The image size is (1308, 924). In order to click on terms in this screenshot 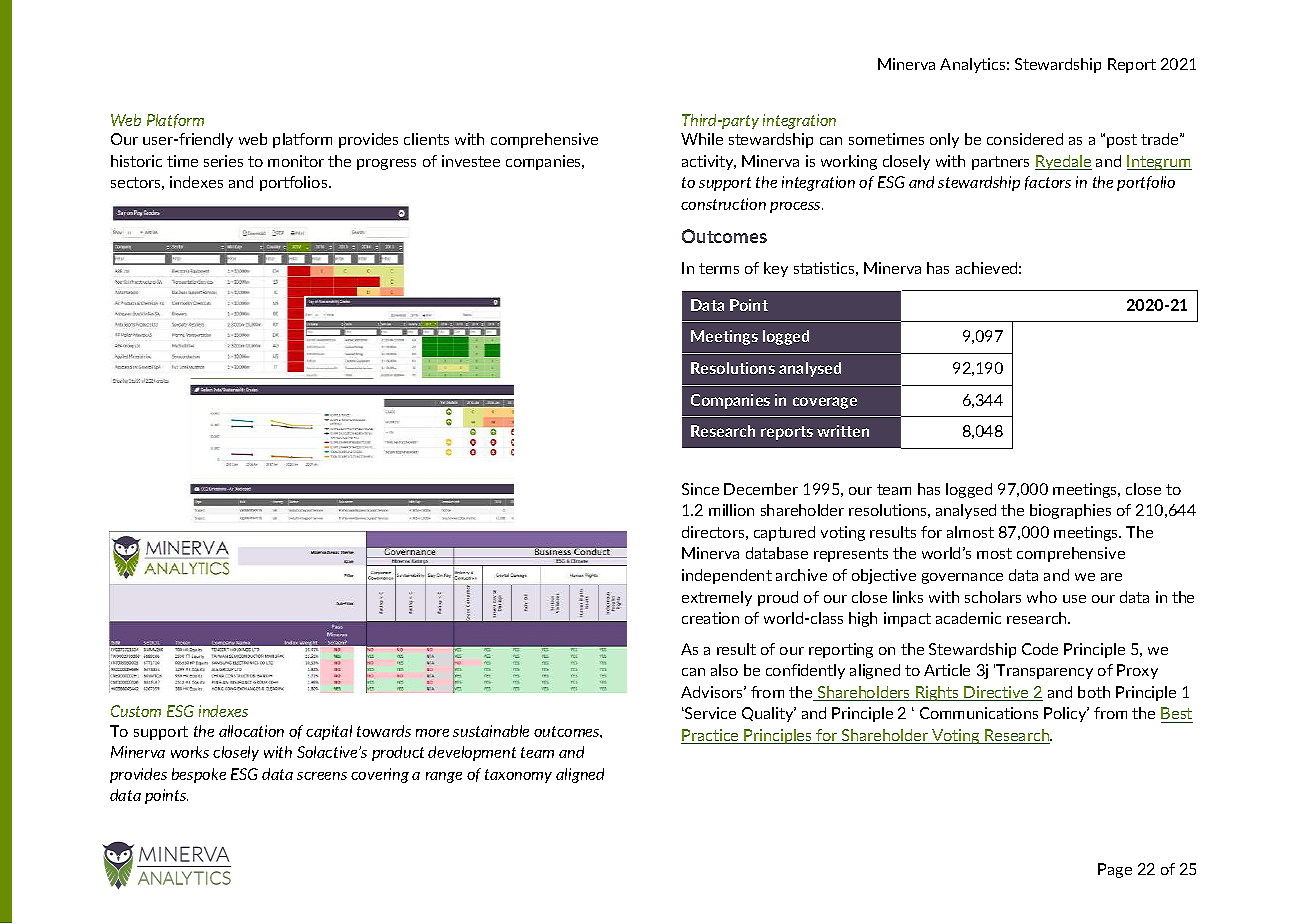, I will do `click(719, 268)`.
